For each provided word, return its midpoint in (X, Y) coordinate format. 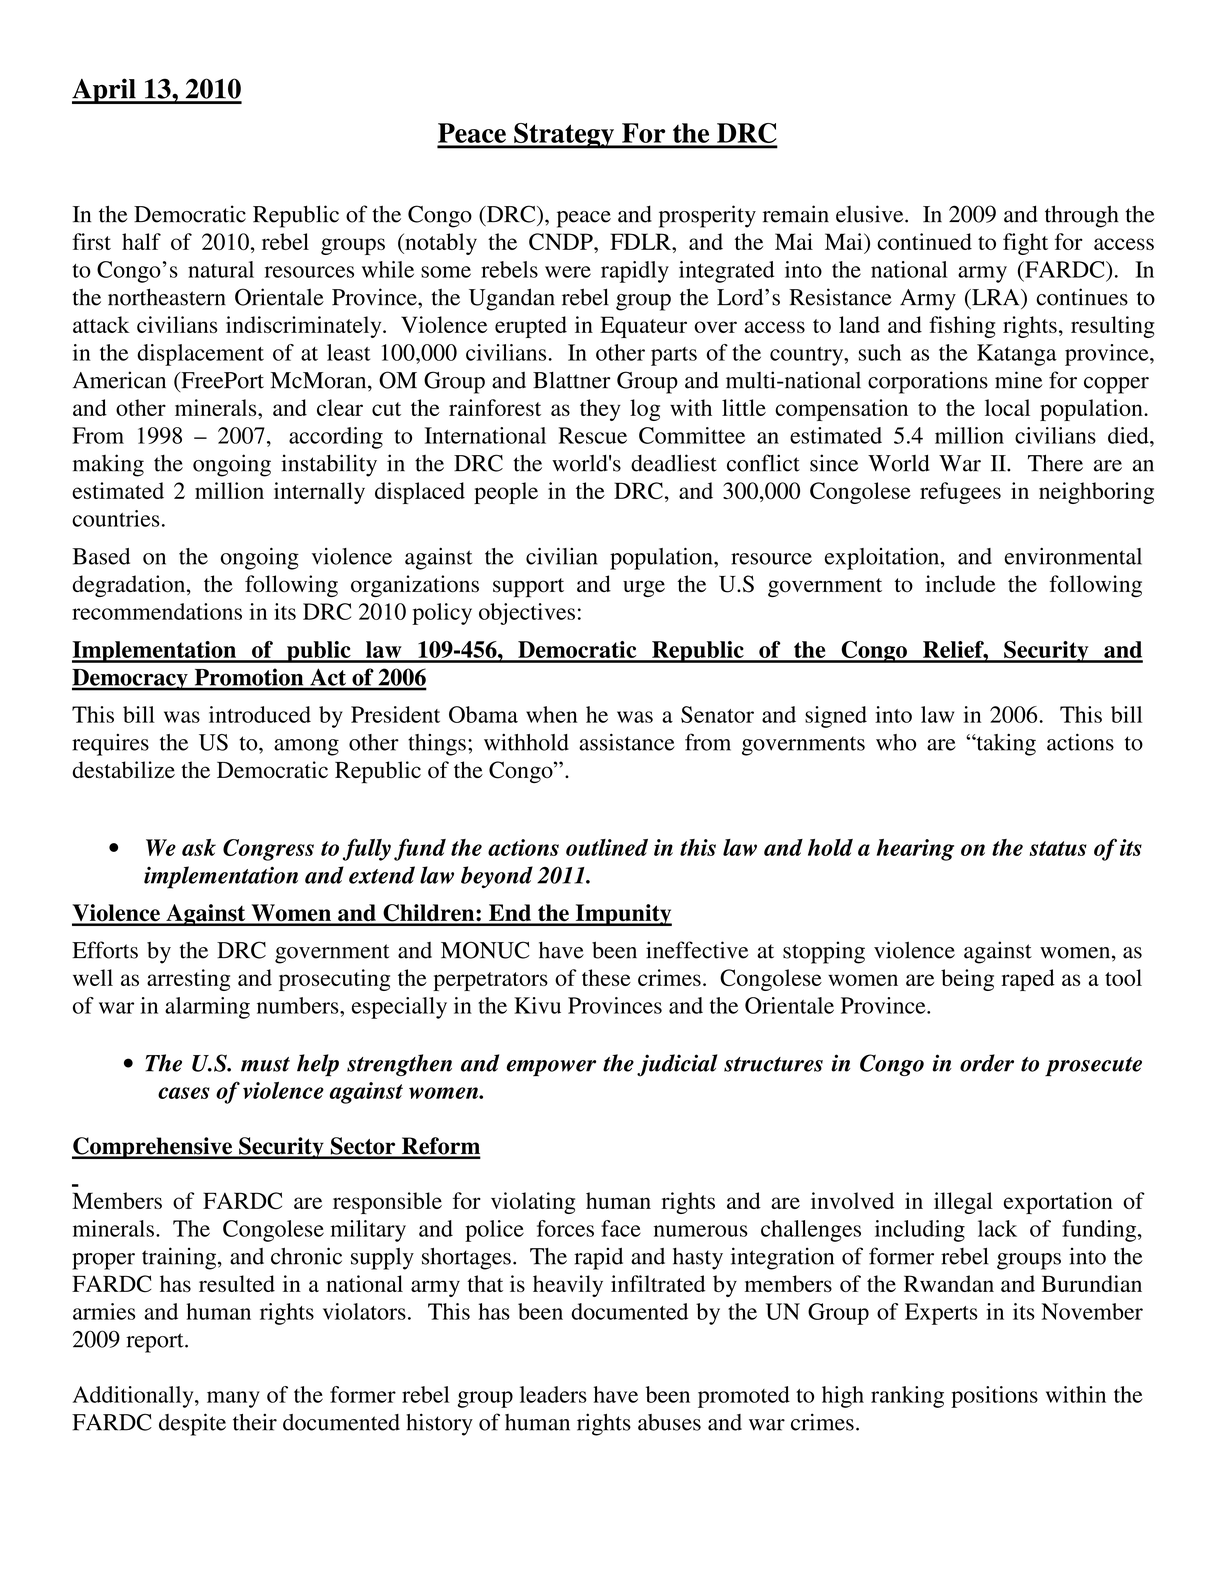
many (233, 1399)
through (1082, 216)
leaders (553, 1394)
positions (994, 1397)
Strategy (564, 136)
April (105, 91)
